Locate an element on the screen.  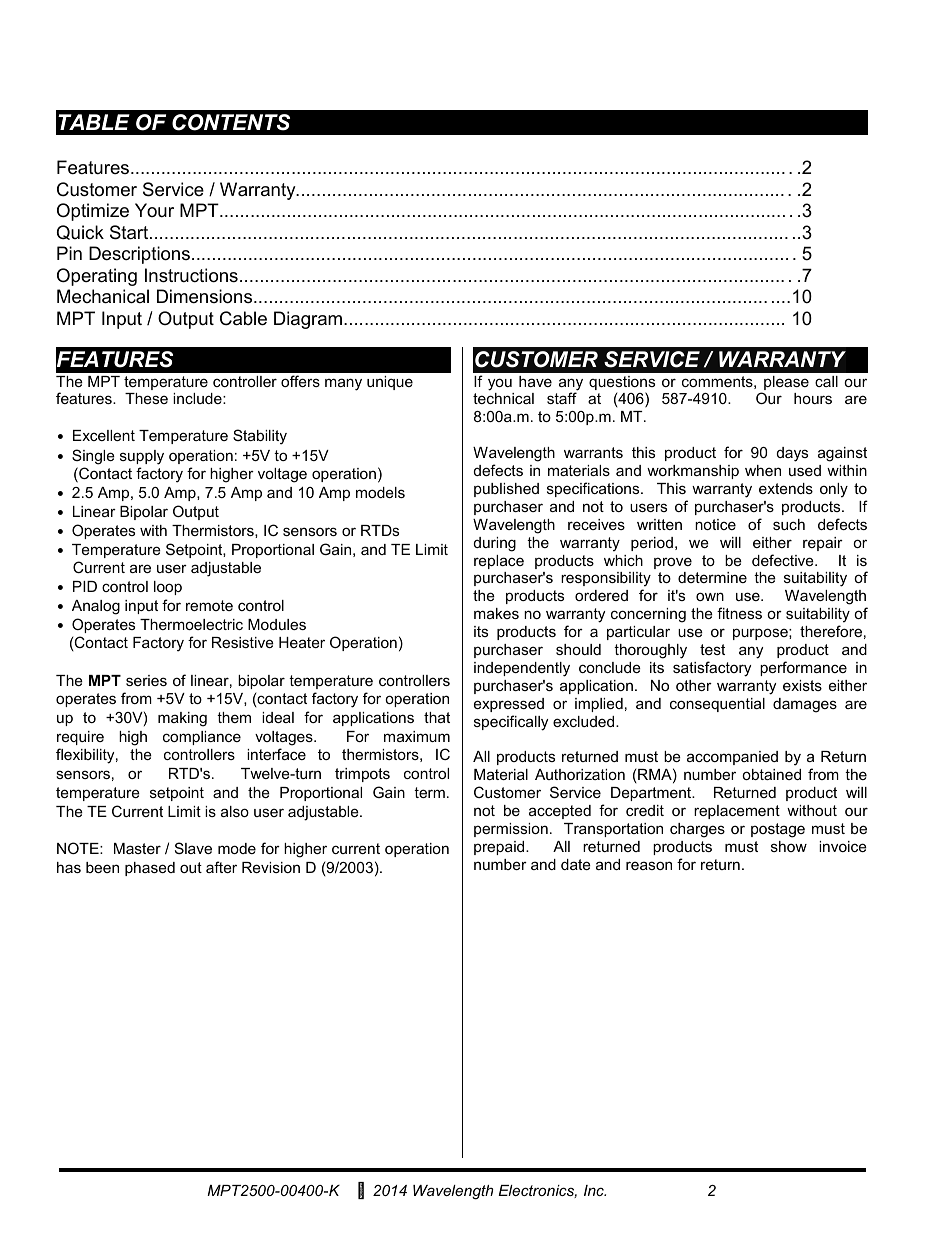
extends is located at coordinates (786, 488).
